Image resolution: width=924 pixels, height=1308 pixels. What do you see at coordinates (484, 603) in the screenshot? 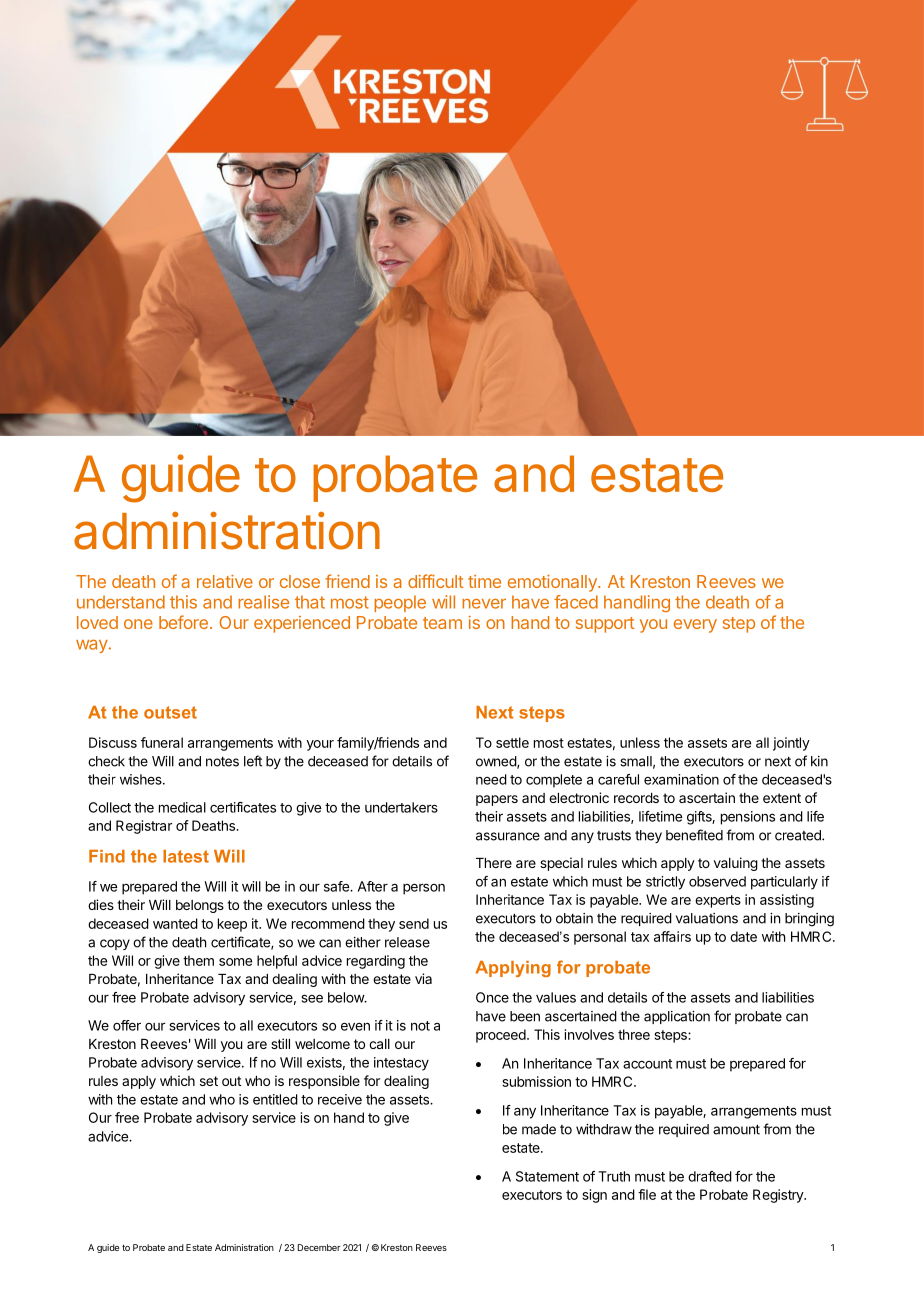
I see `never` at bounding box center [484, 603].
